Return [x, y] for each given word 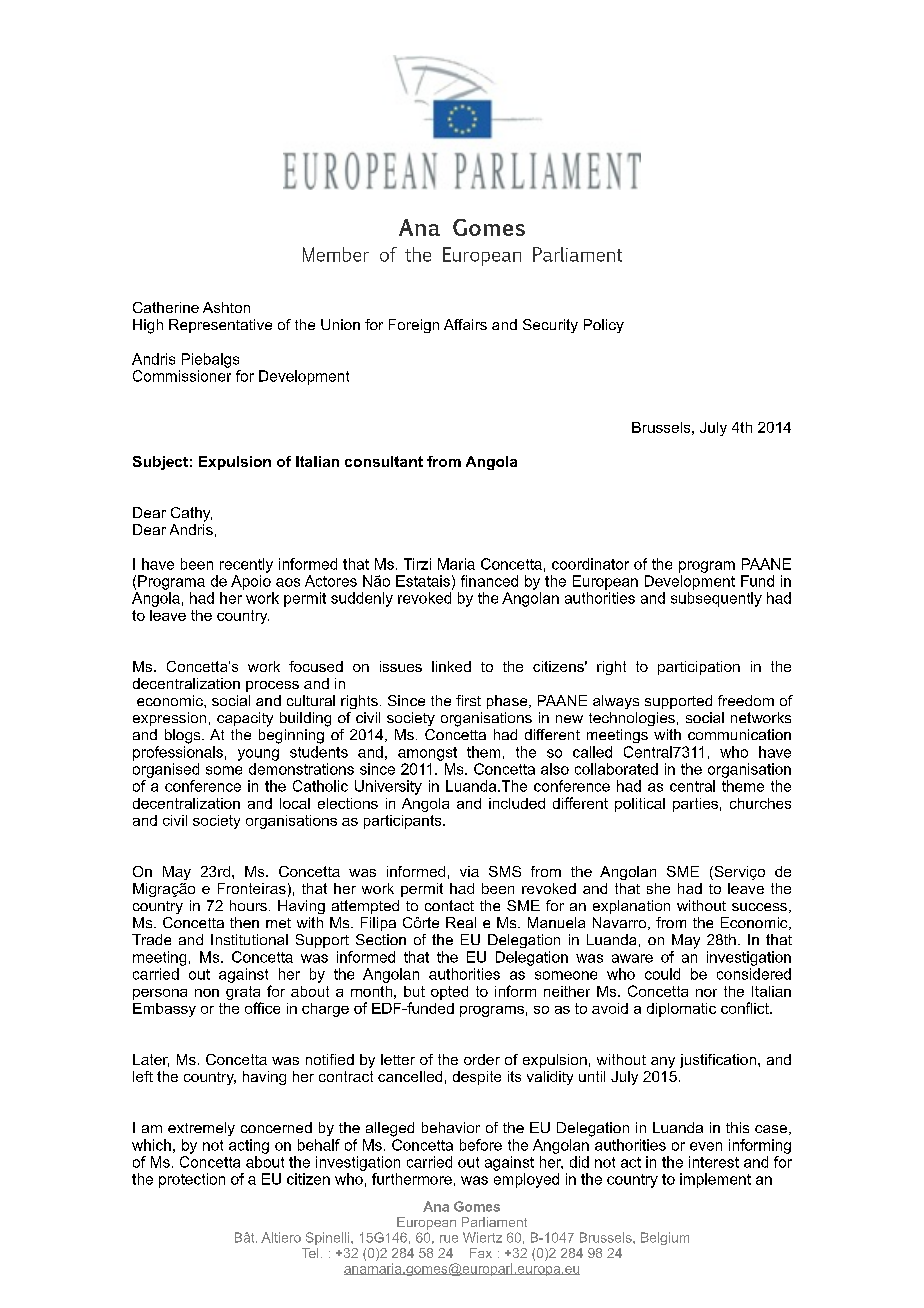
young [258, 755]
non [207, 993]
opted [449, 993]
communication [739, 734]
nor [706, 993]
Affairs [465, 324]
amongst [427, 754]
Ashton [226, 307]
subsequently [716, 599]
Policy [604, 326]
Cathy [191, 514]
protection [192, 1180]
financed [489, 581]
